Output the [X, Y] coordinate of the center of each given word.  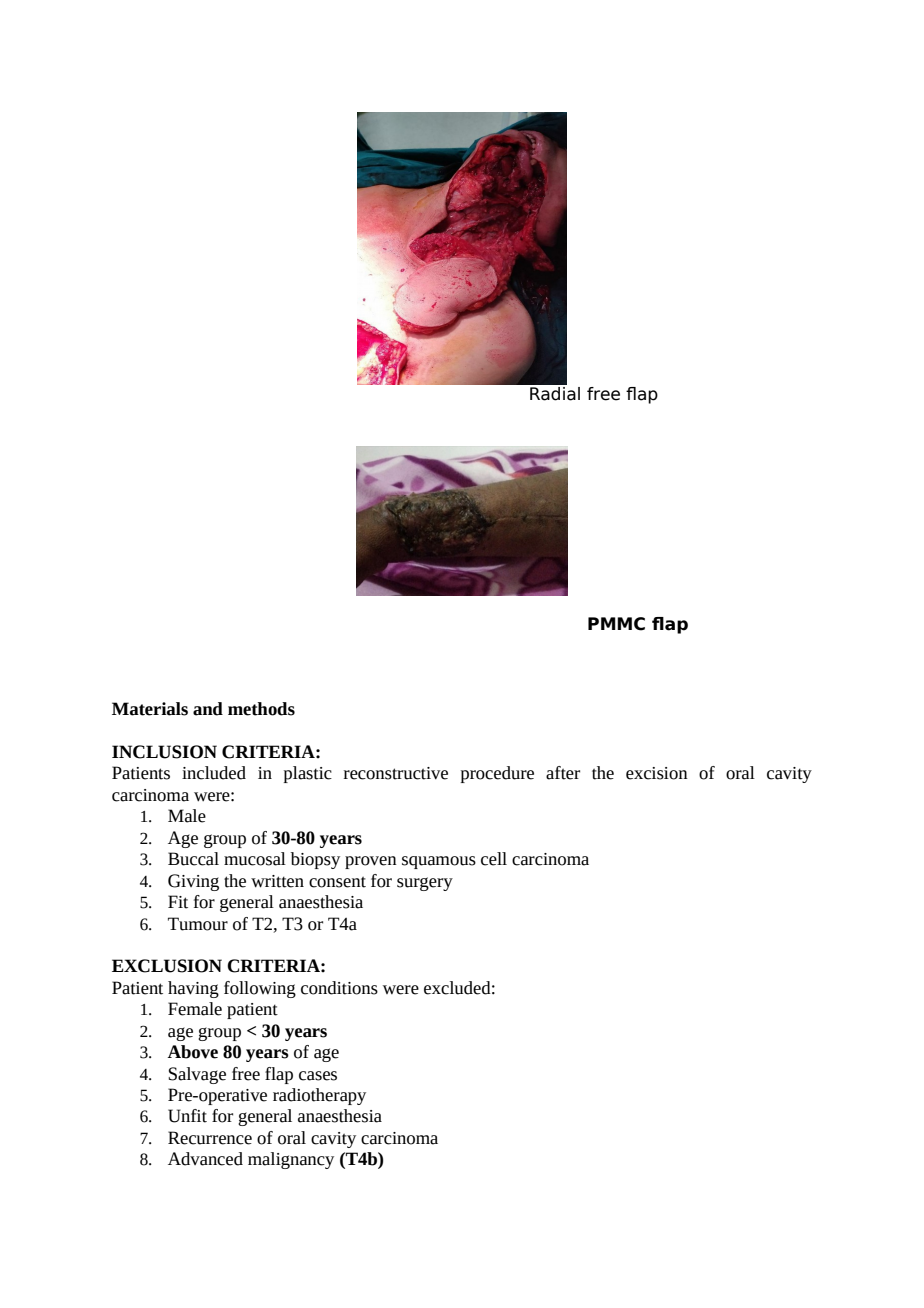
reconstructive [396, 773]
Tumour [198, 924]
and [208, 709]
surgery [425, 884]
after [563, 773]
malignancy [291, 1160]
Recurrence [210, 1138]
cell [494, 859]
